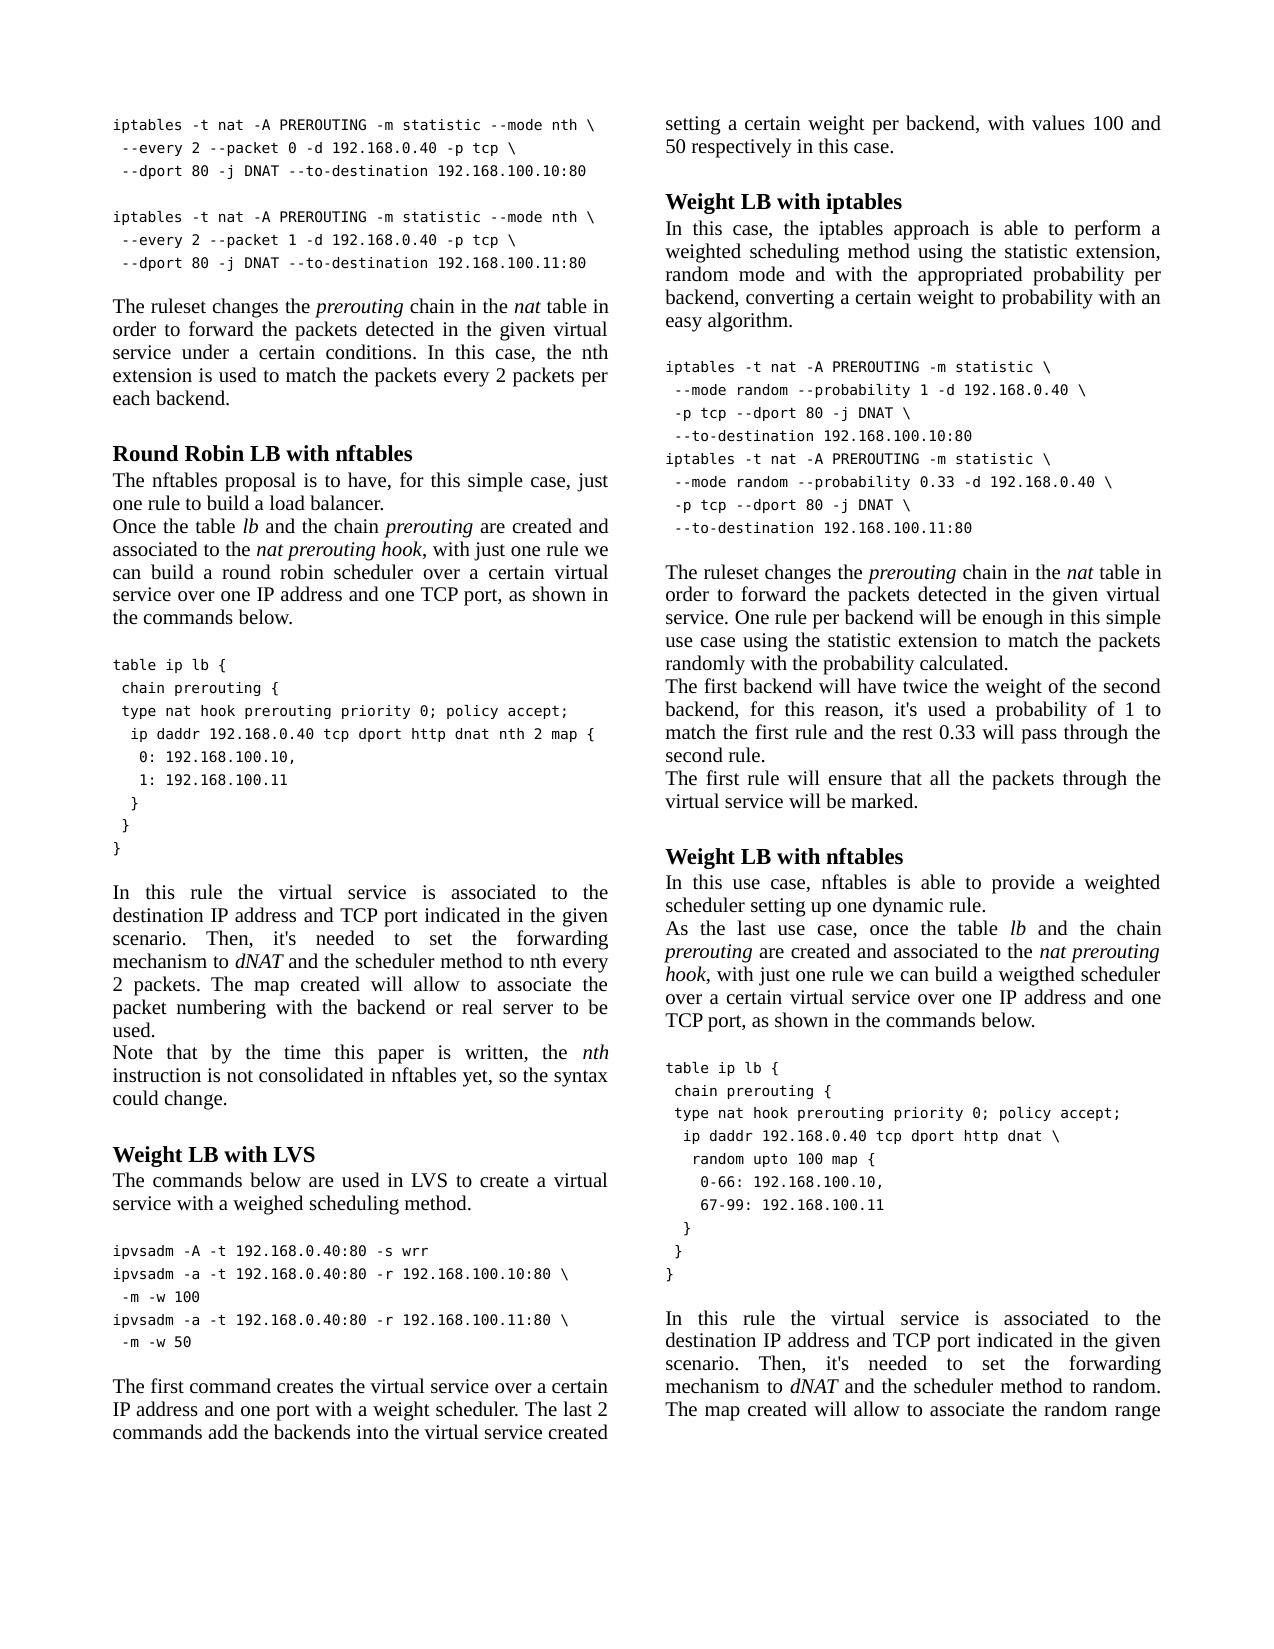 This image has height=1649, width=1274. Describe the element at coordinates (742, 148) in the image. I see `respectively` at that location.
